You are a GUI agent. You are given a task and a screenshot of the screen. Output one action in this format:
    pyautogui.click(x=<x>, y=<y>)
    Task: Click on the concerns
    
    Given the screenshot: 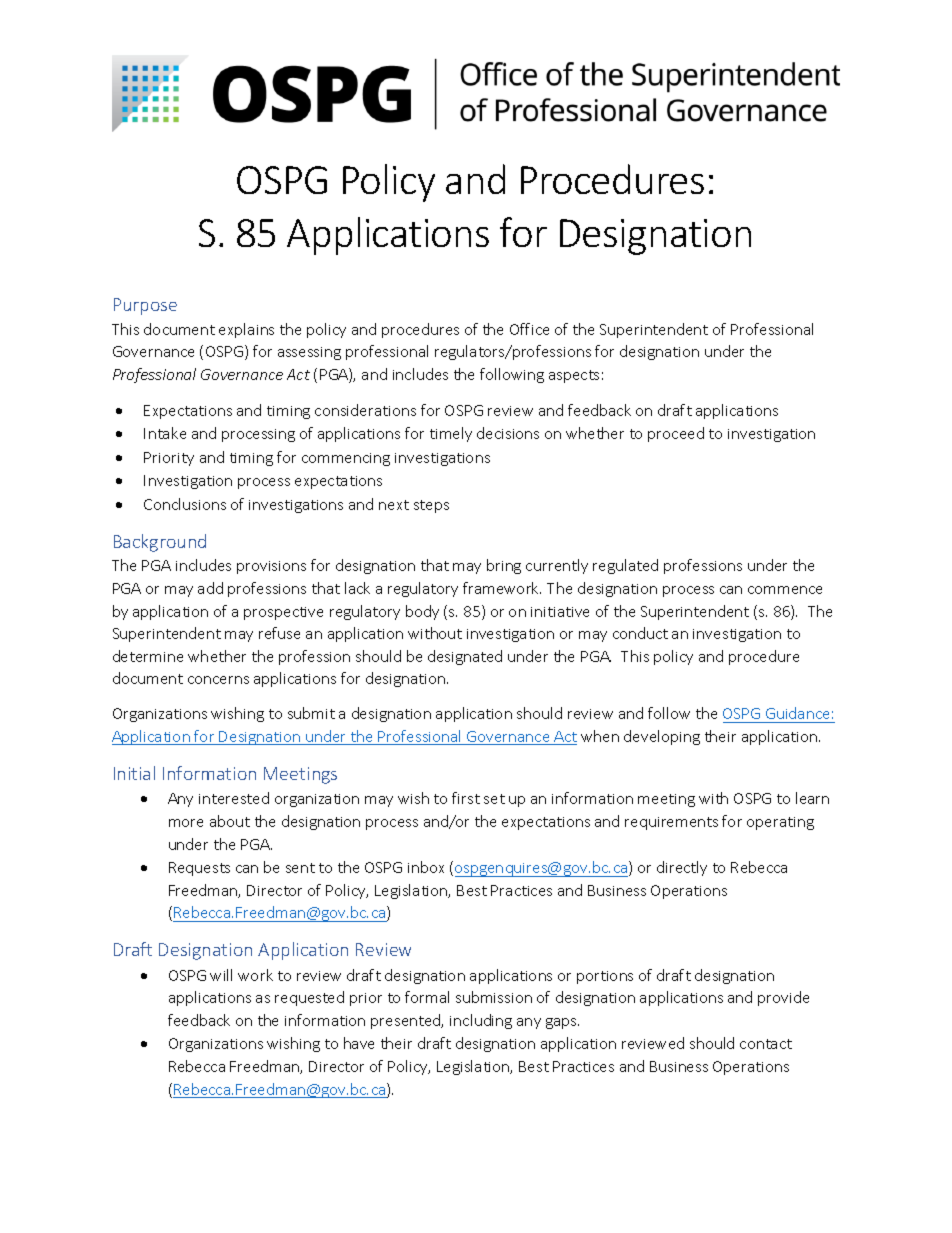 What is the action you would take?
    pyautogui.click(x=218, y=680)
